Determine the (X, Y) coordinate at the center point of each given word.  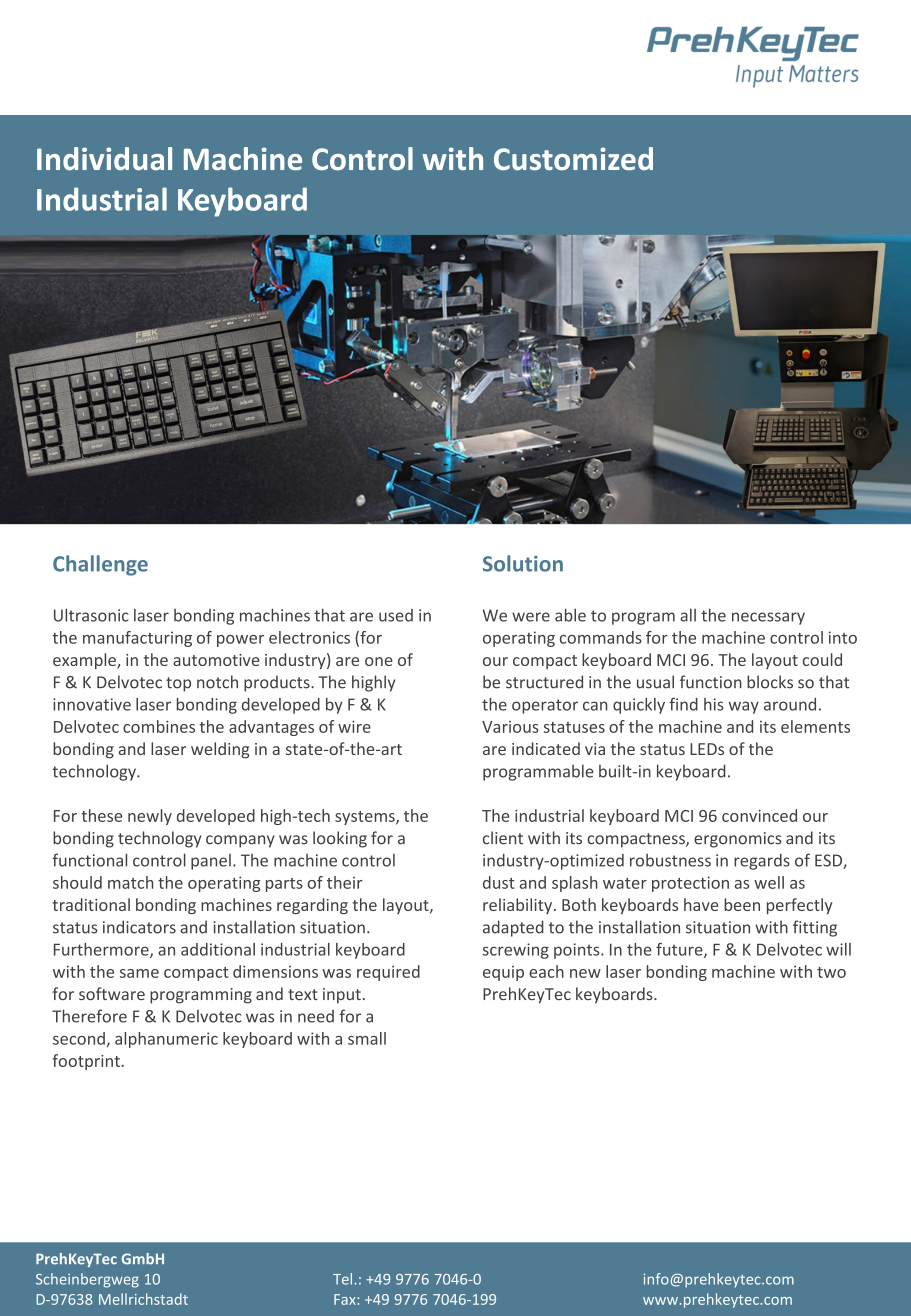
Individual (104, 159)
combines (159, 726)
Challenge (100, 565)
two (831, 972)
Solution (523, 563)
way (744, 707)
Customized (573, 159)
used (396, 615)
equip (503, 973)
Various (510, 727)
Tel (344, 1279)
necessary (768, 618)
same (139, 973)
